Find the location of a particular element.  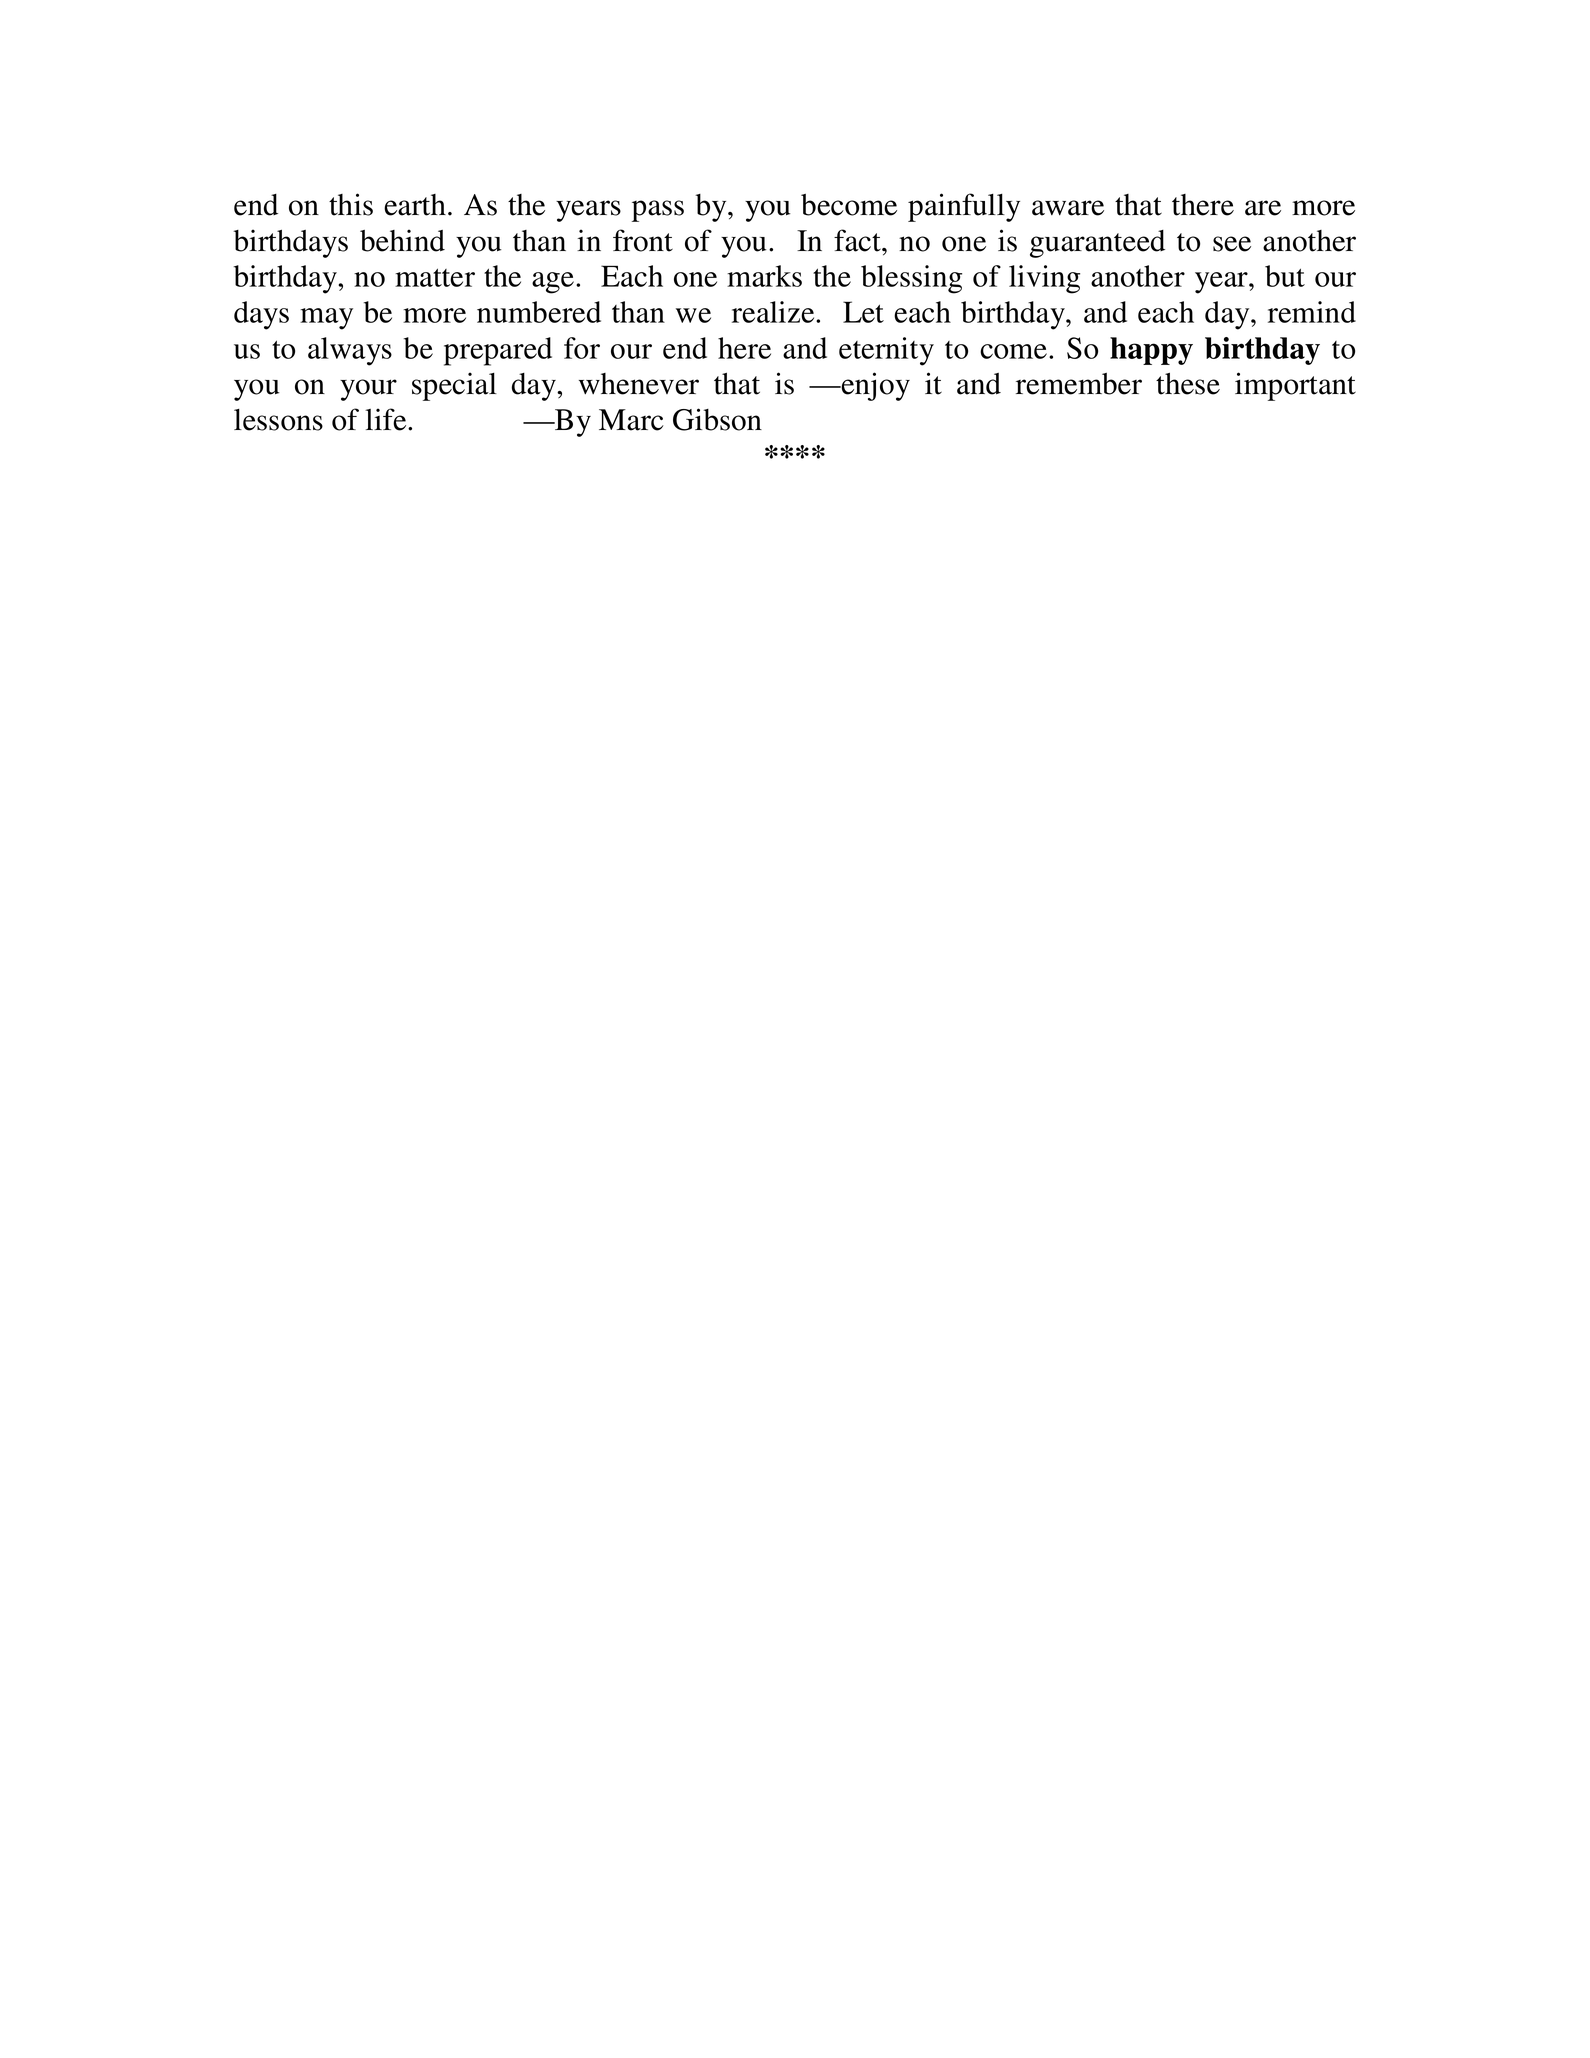

fact is located at coordinates (858, 240).
